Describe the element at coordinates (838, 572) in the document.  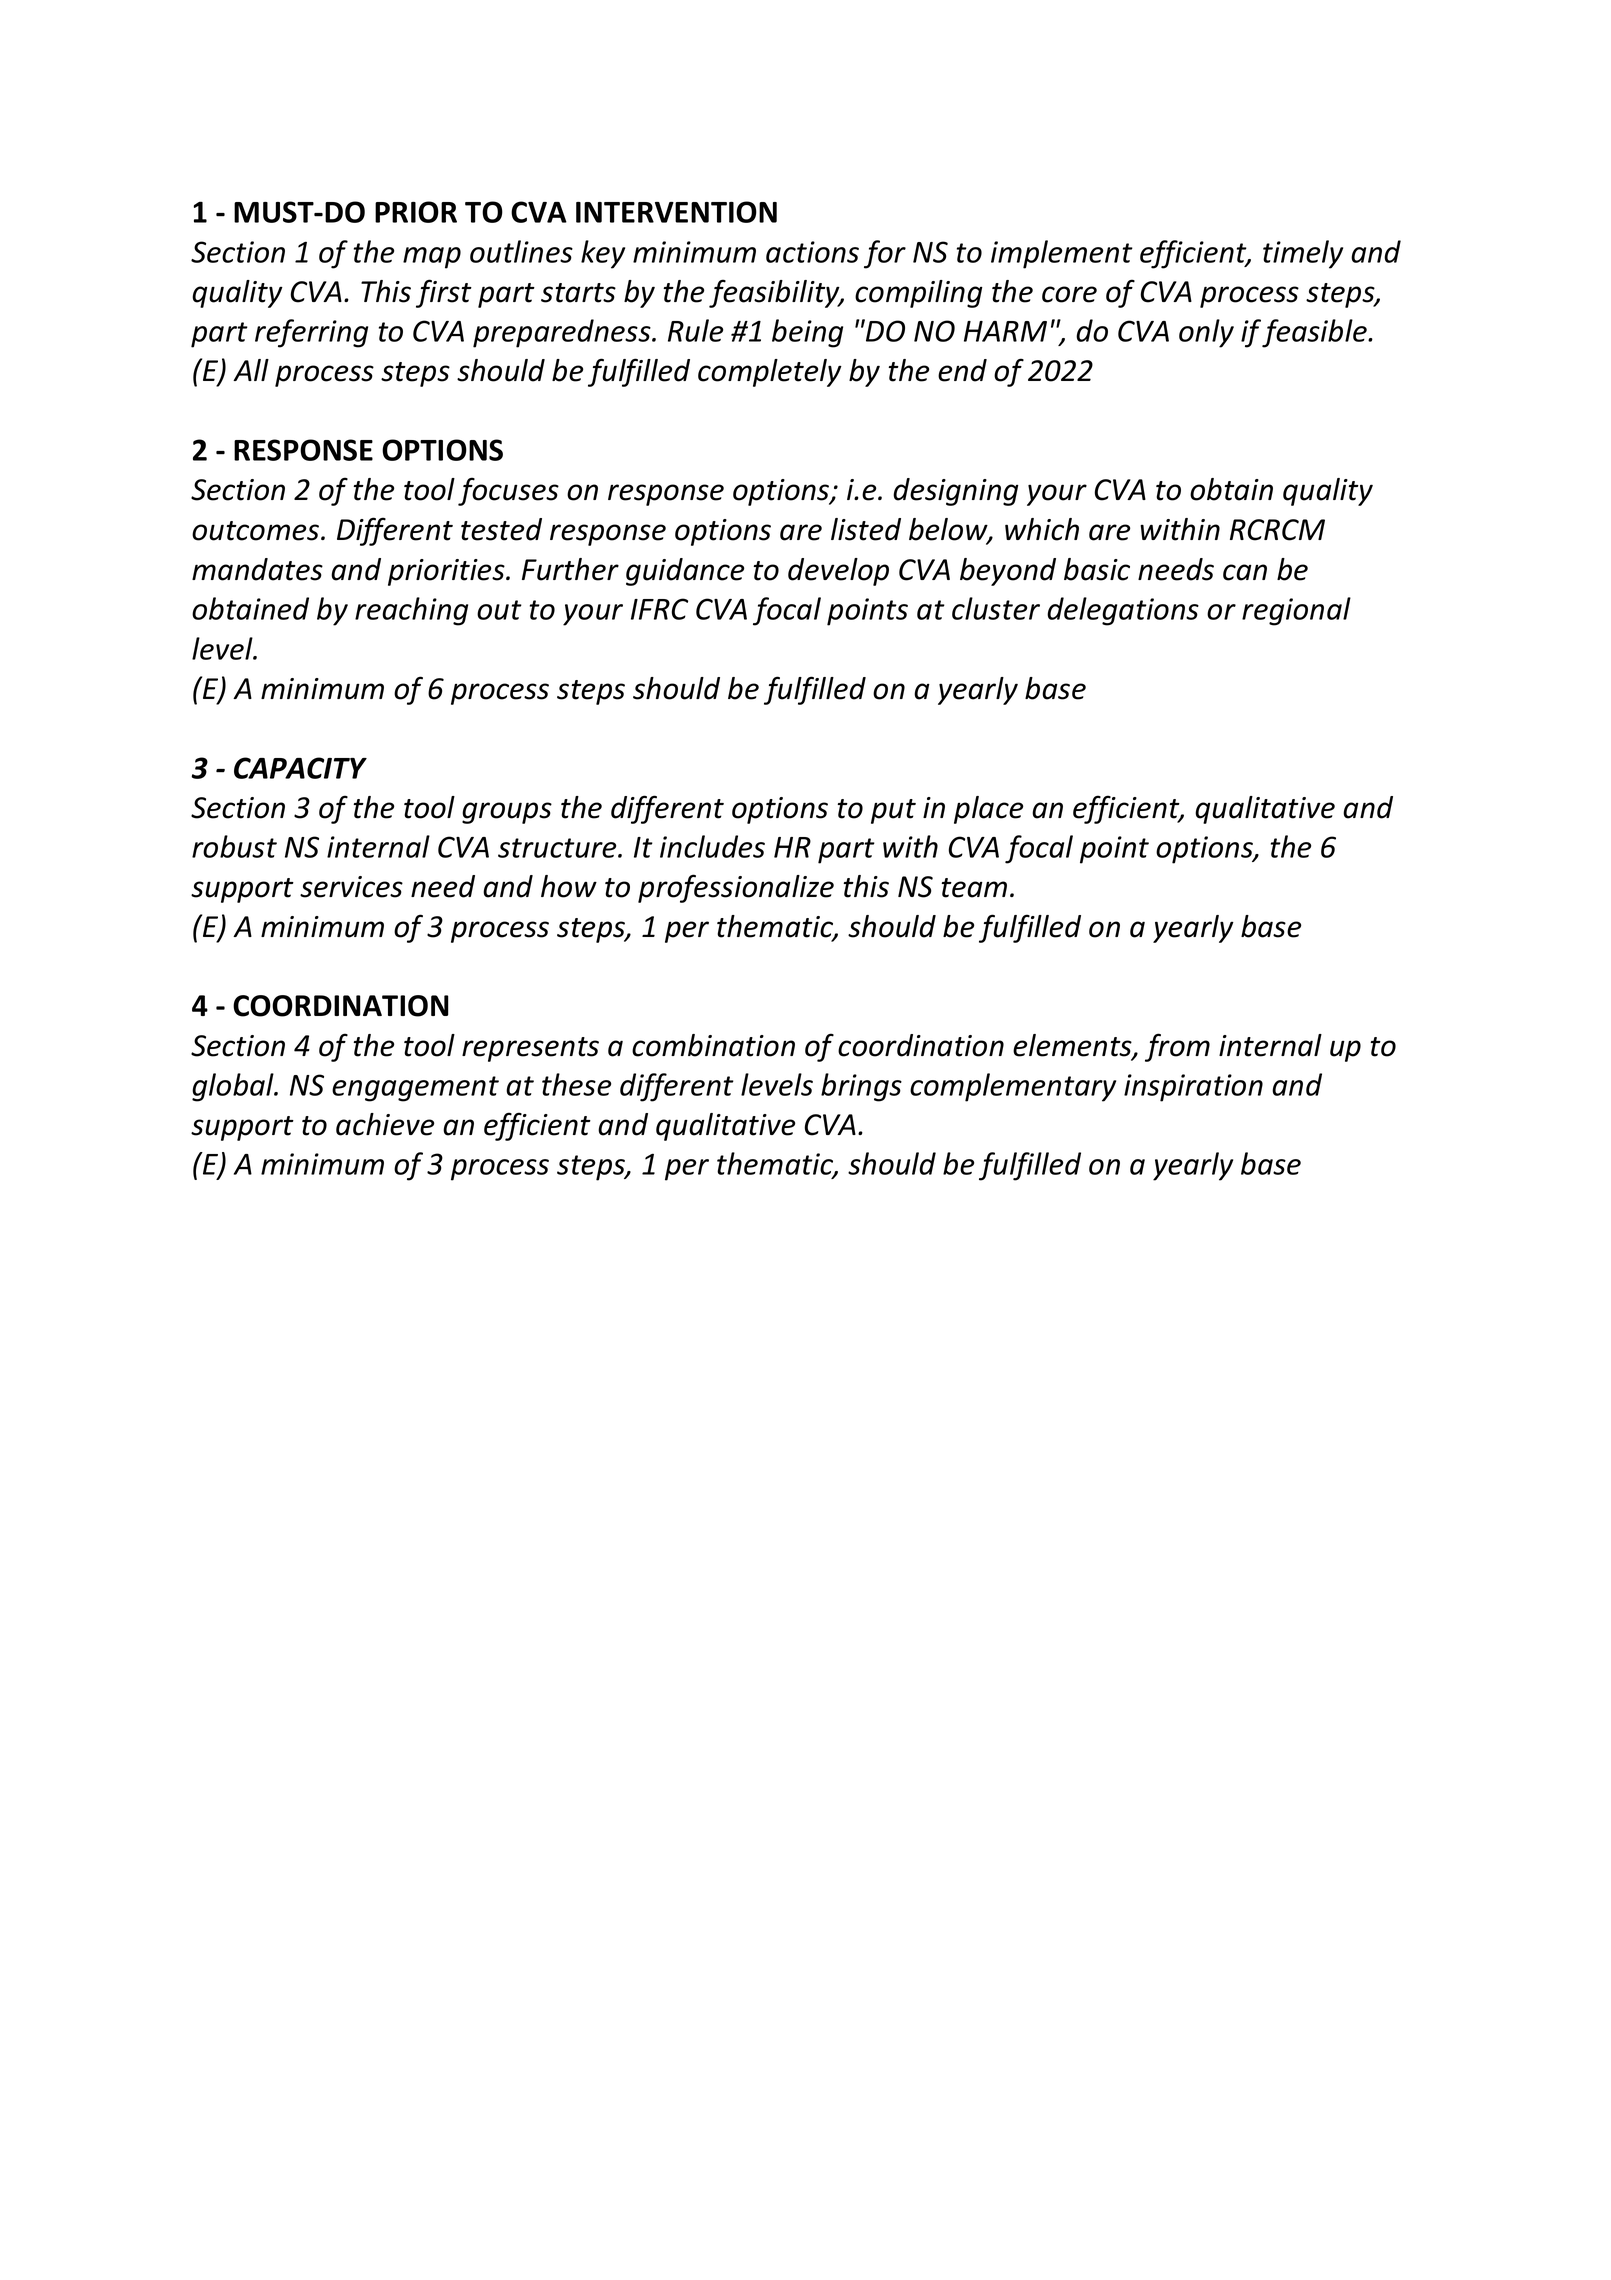
I see `develop` at that location.
